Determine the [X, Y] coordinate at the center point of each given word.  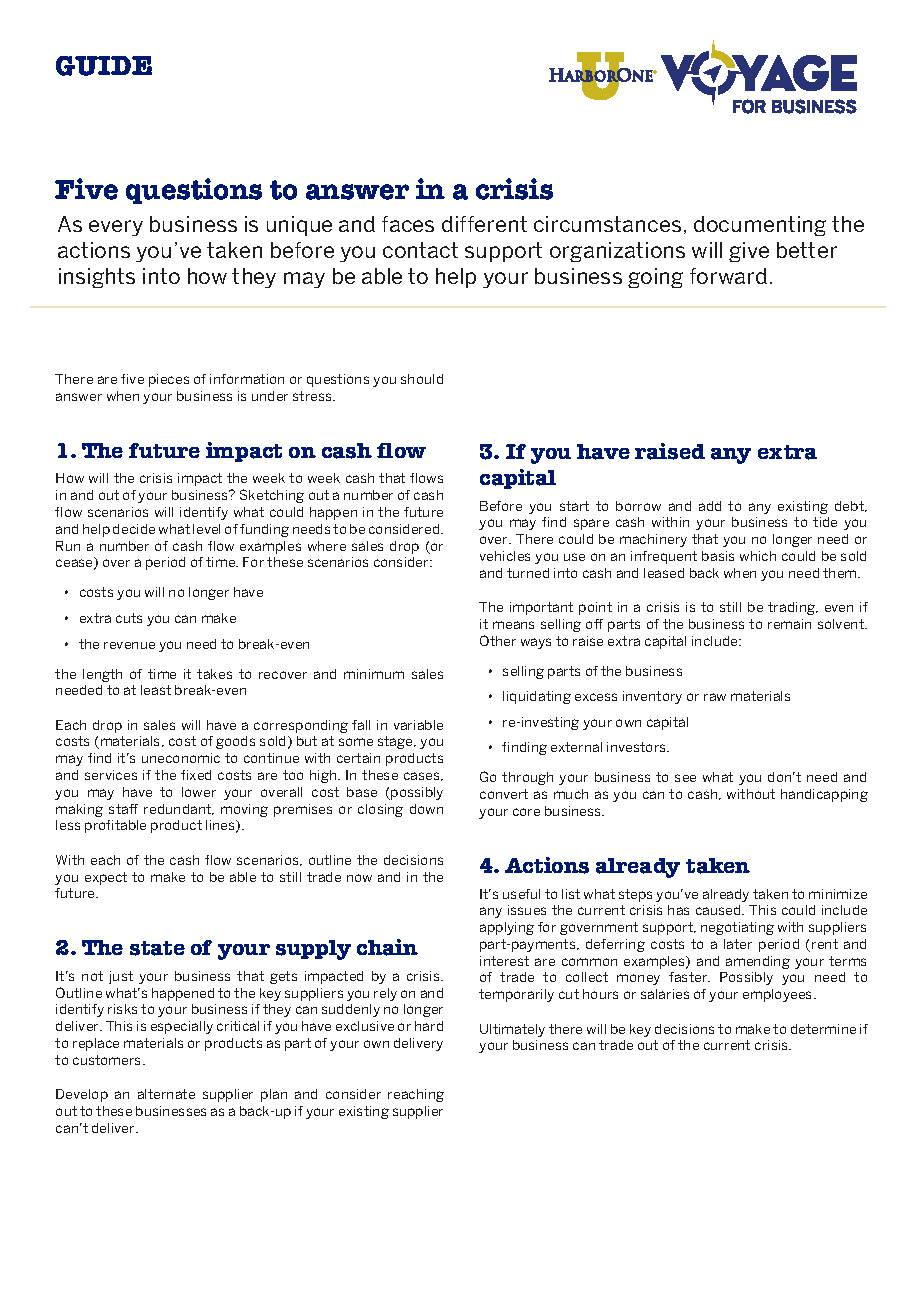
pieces [169, 380]
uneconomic [181, 758]
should [422, 379]
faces [408, 224]
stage [396, 742]
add [710, 506]
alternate [166, 1094]
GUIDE [104, 66]
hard [429, 1026]
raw [715, 697]
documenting [760, 226]
